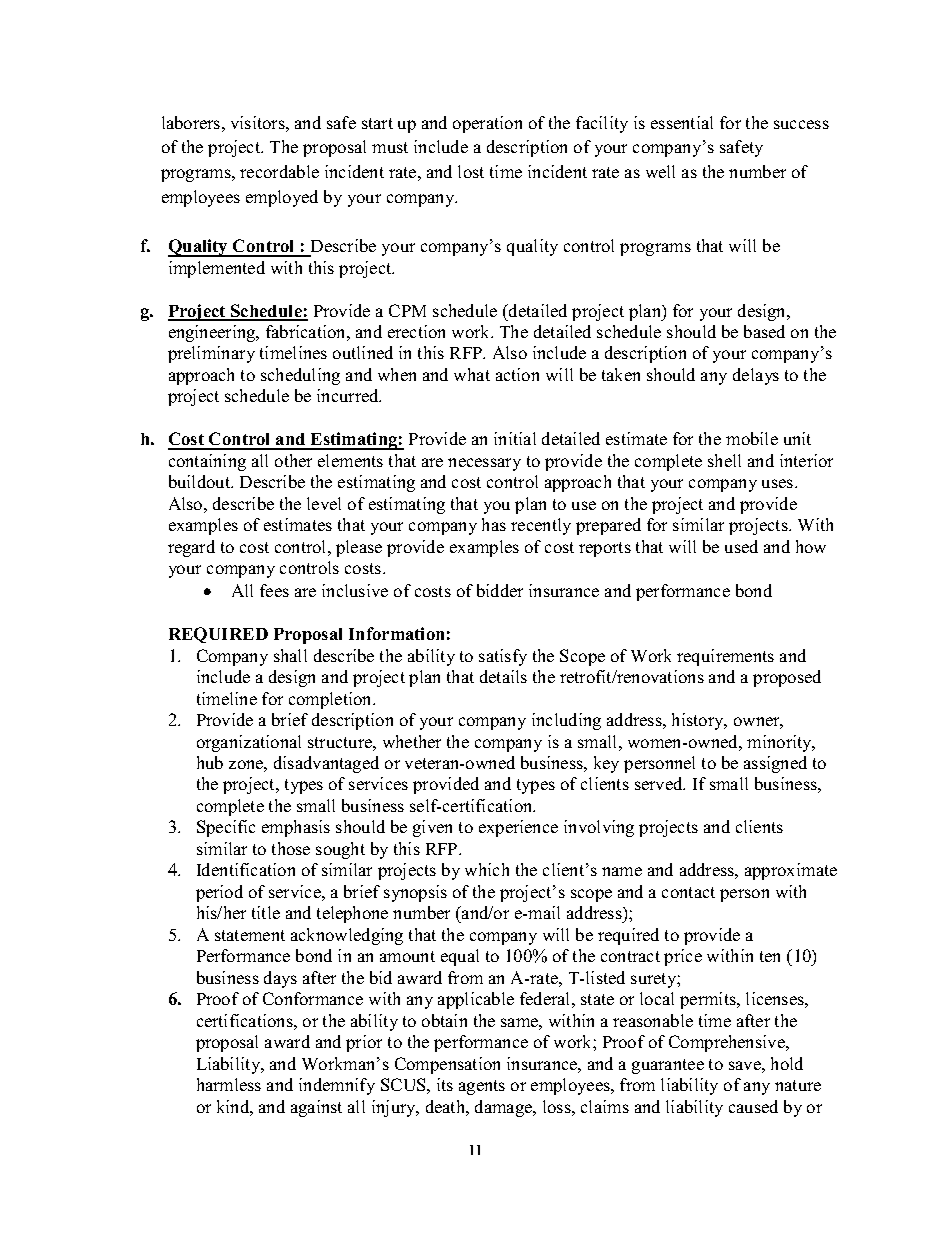  I want to click on harmless, so click(229, 1084).
